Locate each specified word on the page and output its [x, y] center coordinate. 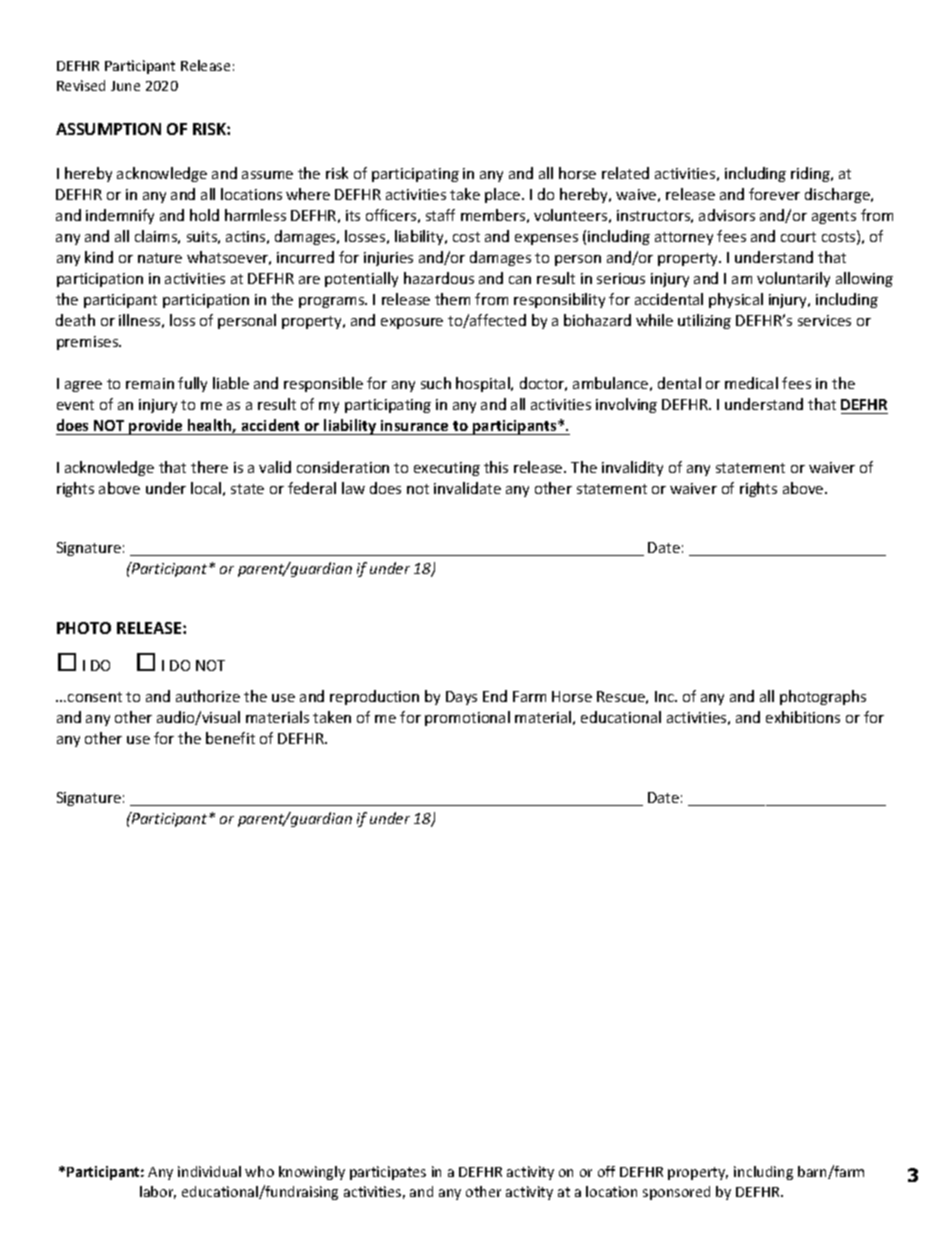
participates [388, 1173]
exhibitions [803, 717]
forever [774, 194]
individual [209, 1171]
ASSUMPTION [108, 129]
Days [461, 698]
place [504, 195]
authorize [208, 696]
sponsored [676, 1193]
